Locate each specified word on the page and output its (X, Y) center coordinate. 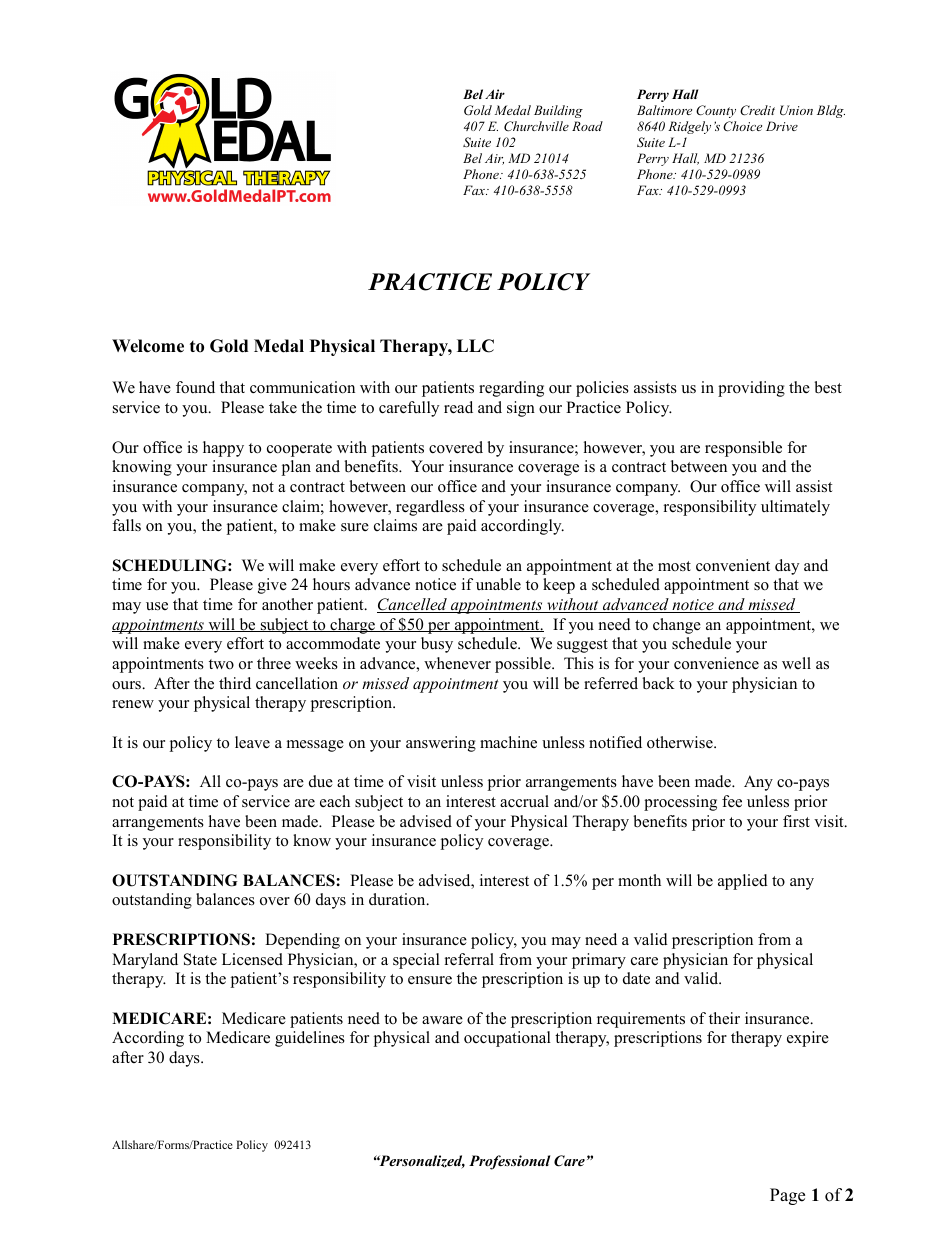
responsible (743, 449)
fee (732, 801)
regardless (430, 508)
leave (252, 742)
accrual (524, 801)
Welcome (148, 346)
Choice (742, 126)
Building (558, 111)
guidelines (310, 1039)
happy (223, 449)
